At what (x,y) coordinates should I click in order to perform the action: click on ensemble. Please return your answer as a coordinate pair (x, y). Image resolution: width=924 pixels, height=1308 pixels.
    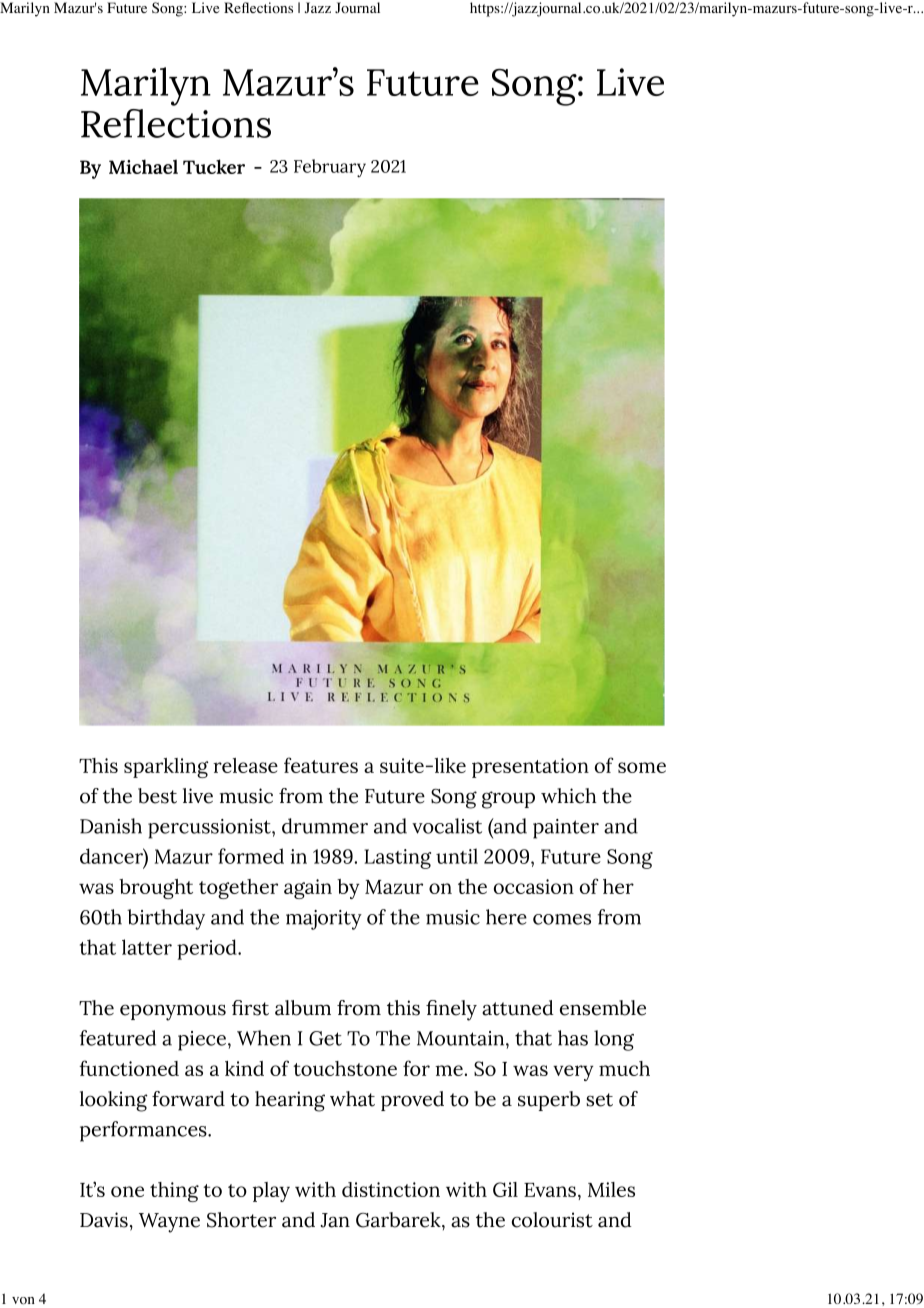
    Looking at the image, I should click on (603, 1008).
